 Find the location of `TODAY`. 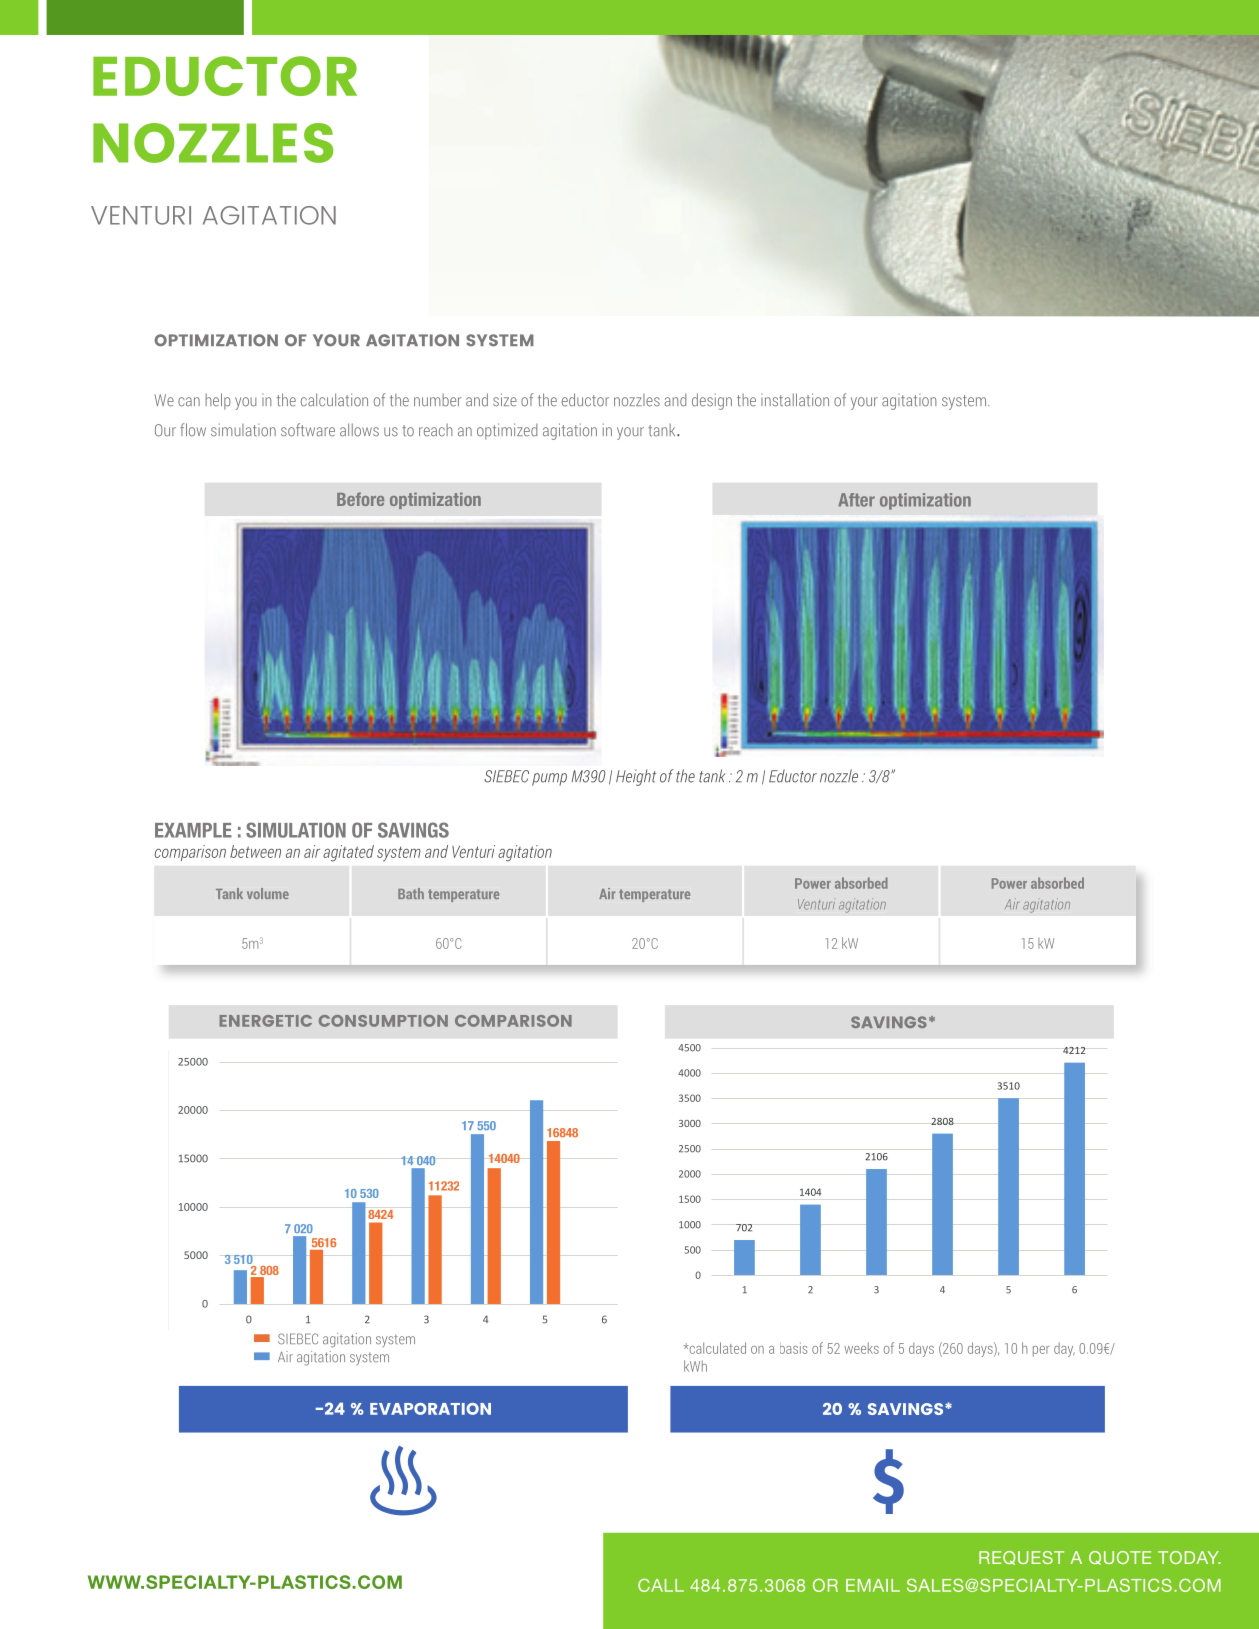

TODAY is located at coordinates (1189, 1557).
